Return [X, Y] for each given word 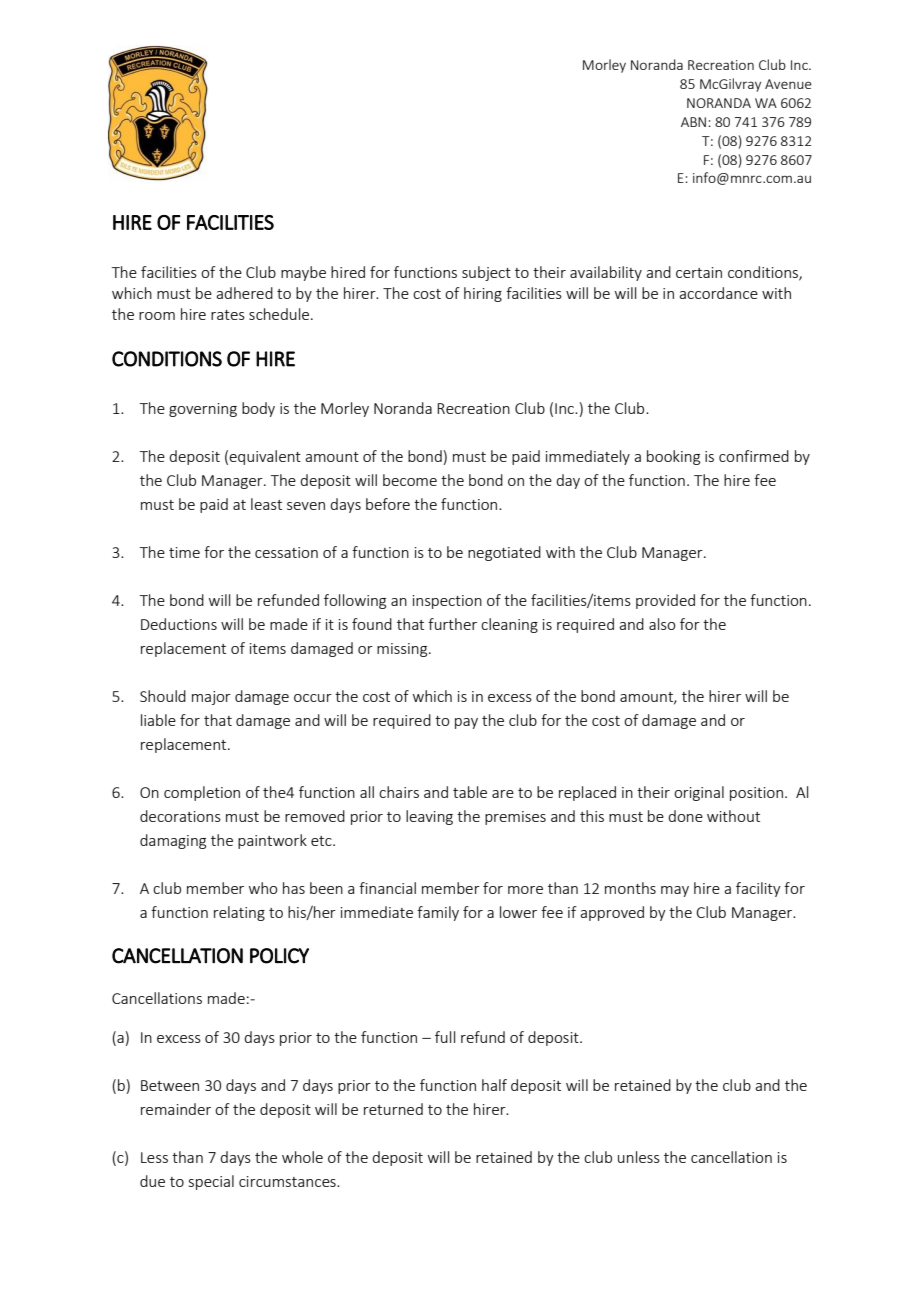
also [662, 624]
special [211, 1182]
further [452, 624]
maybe [303, 273]
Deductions [179, 624]
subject [486, 273]
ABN [695, 122]
